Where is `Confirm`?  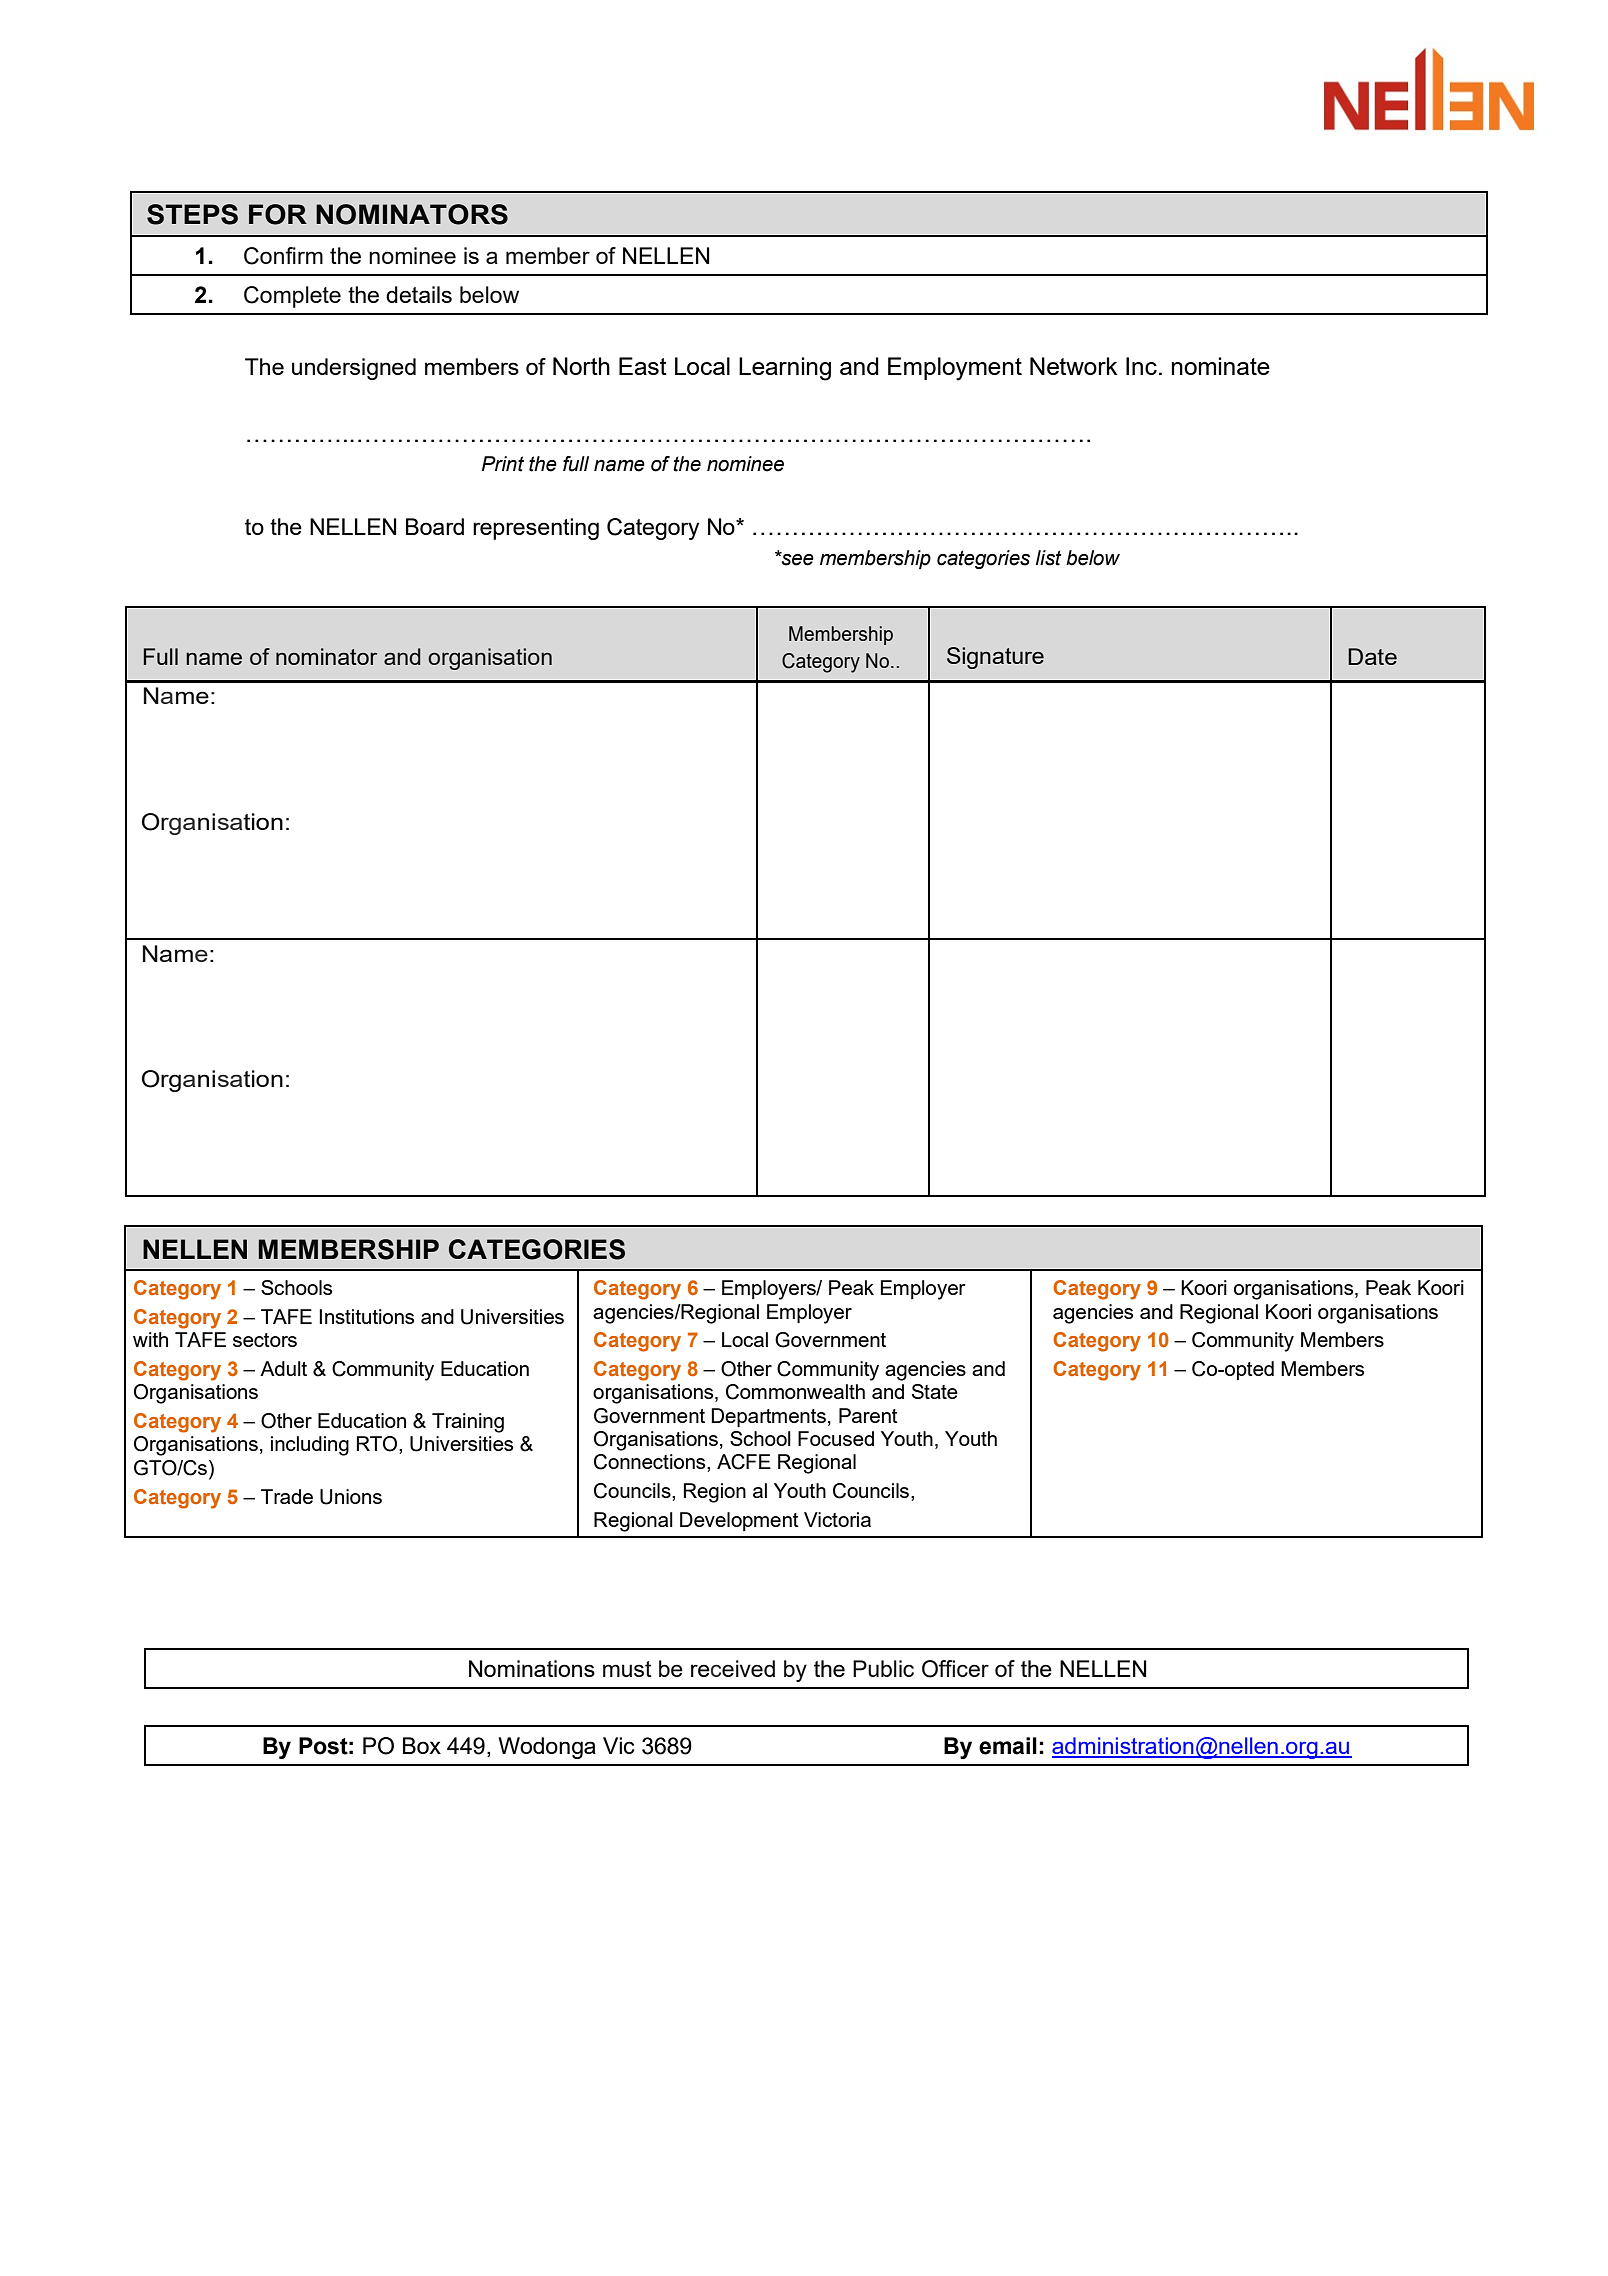
Confirm is located at coordinates (283, 256).
